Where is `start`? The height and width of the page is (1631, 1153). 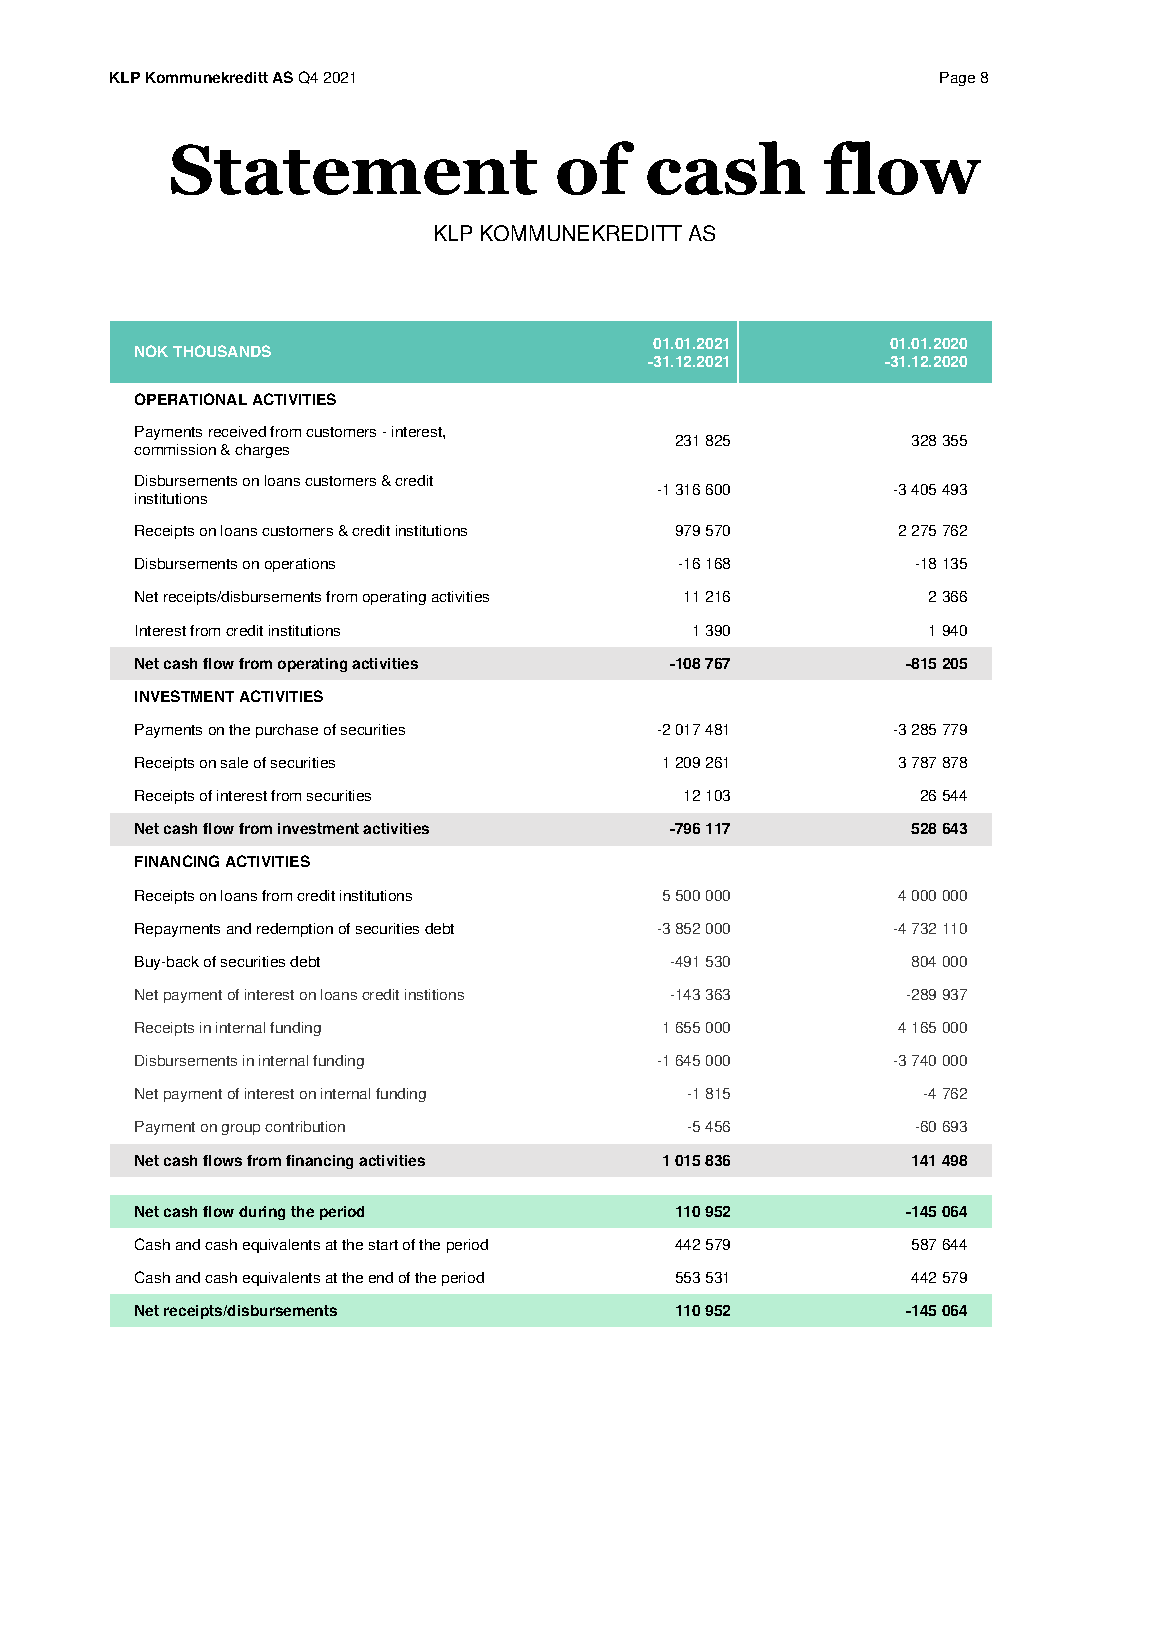 start is located at coordinates (383, 1245).
